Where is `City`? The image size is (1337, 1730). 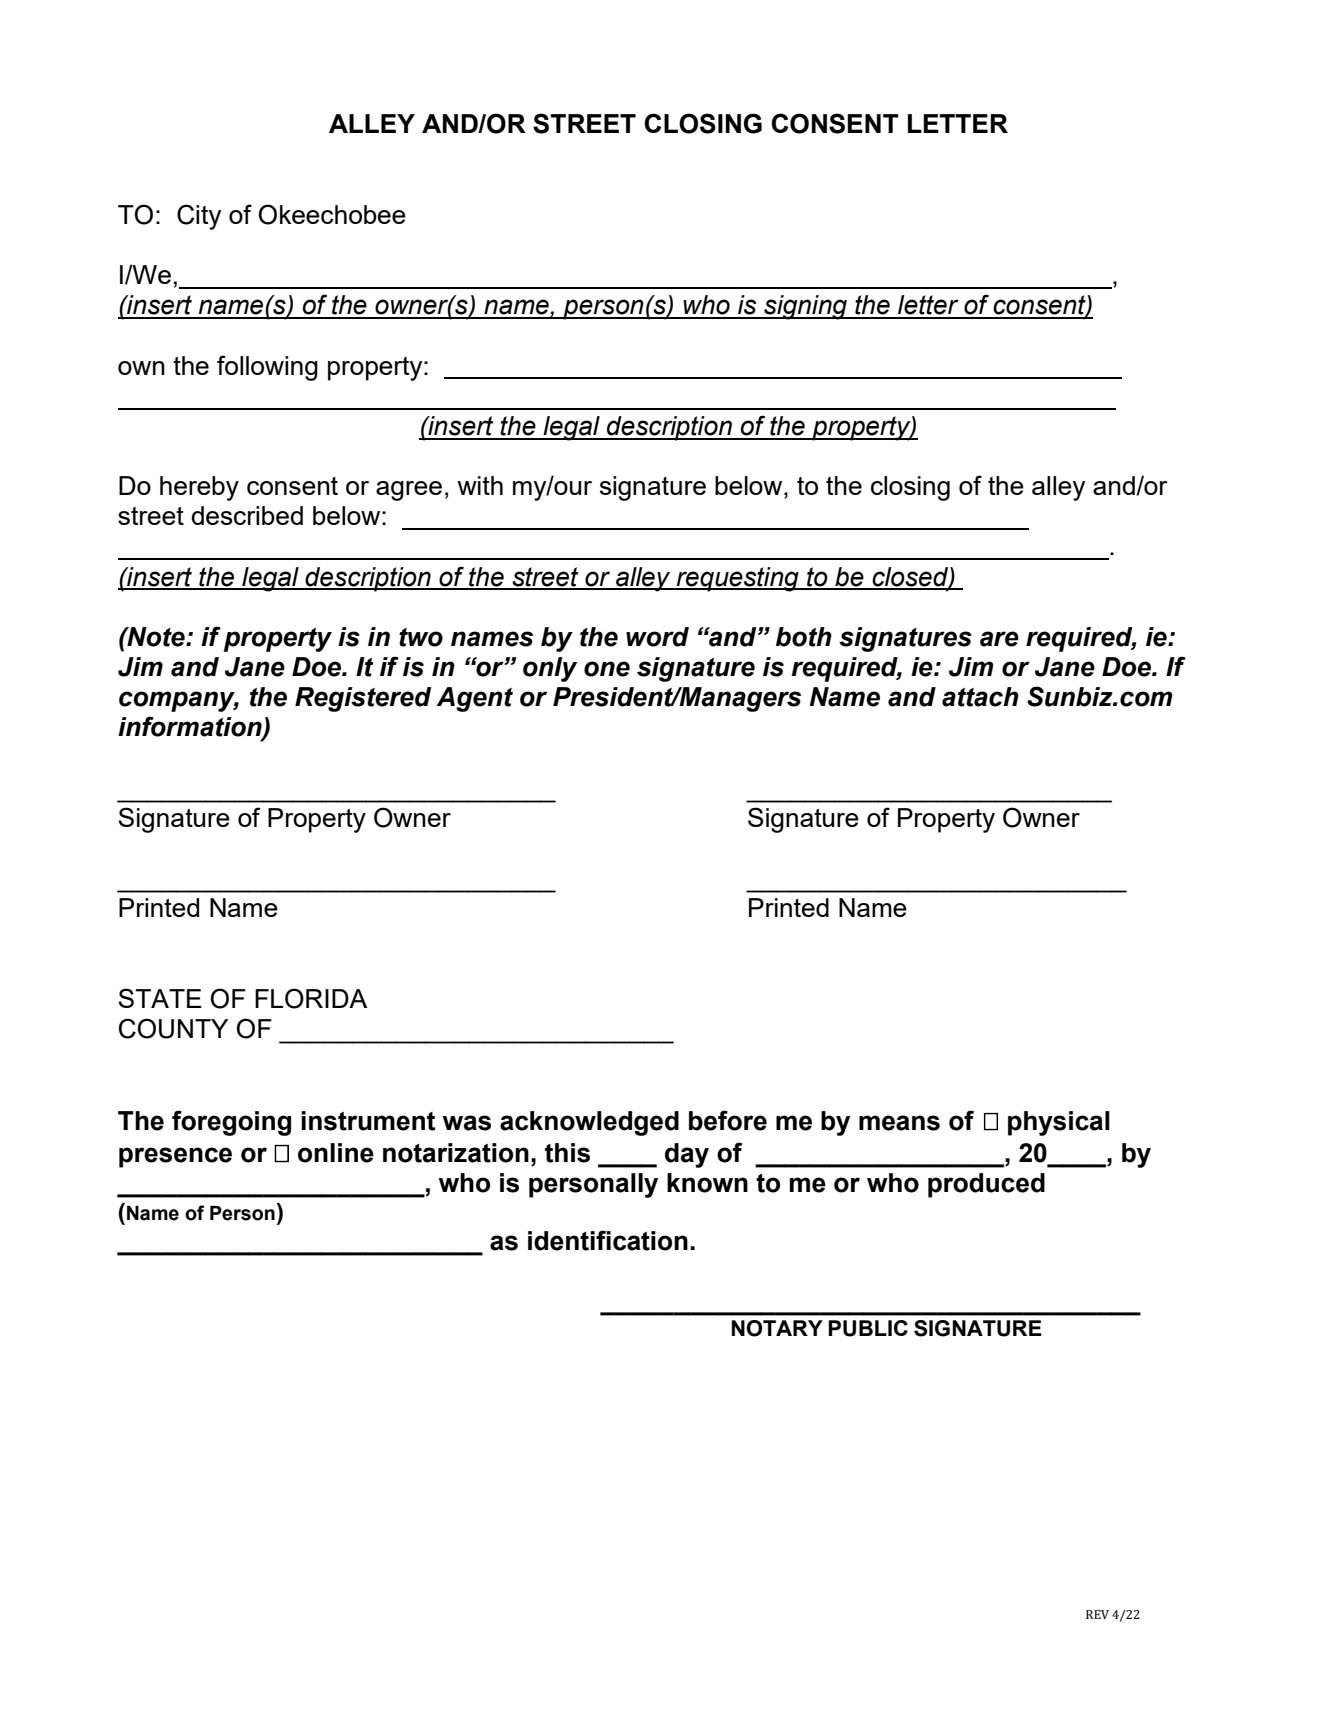
City is located at coordinates (199, 217).
